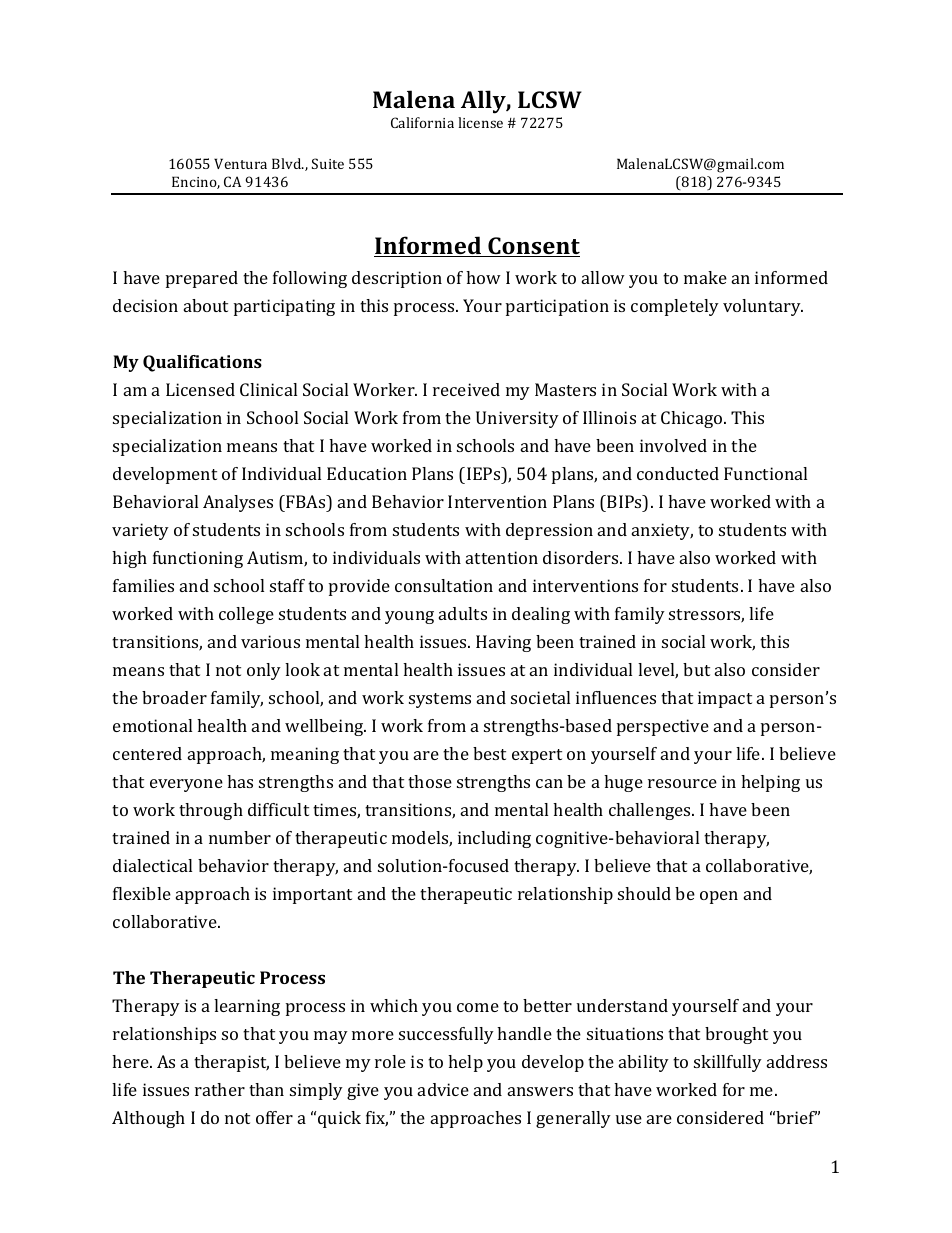 The width and height of the image is (952, 1233). What do you see at coordinates (693, 419) in the image?
I see `Chicago` at bounding box center [693, 419].
